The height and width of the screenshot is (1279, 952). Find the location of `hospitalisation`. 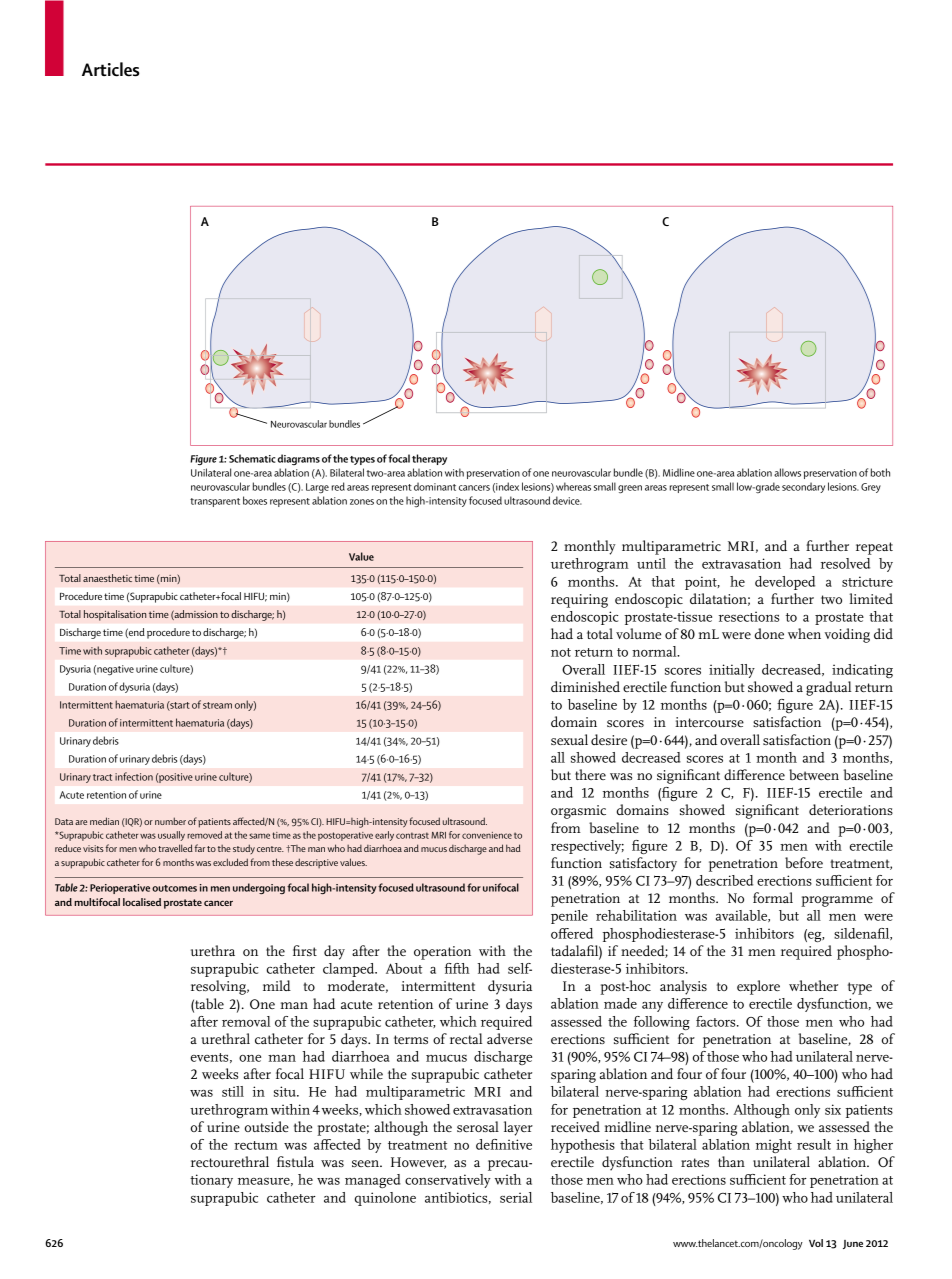

hospitalisation is located at coordinates (115, 615).
